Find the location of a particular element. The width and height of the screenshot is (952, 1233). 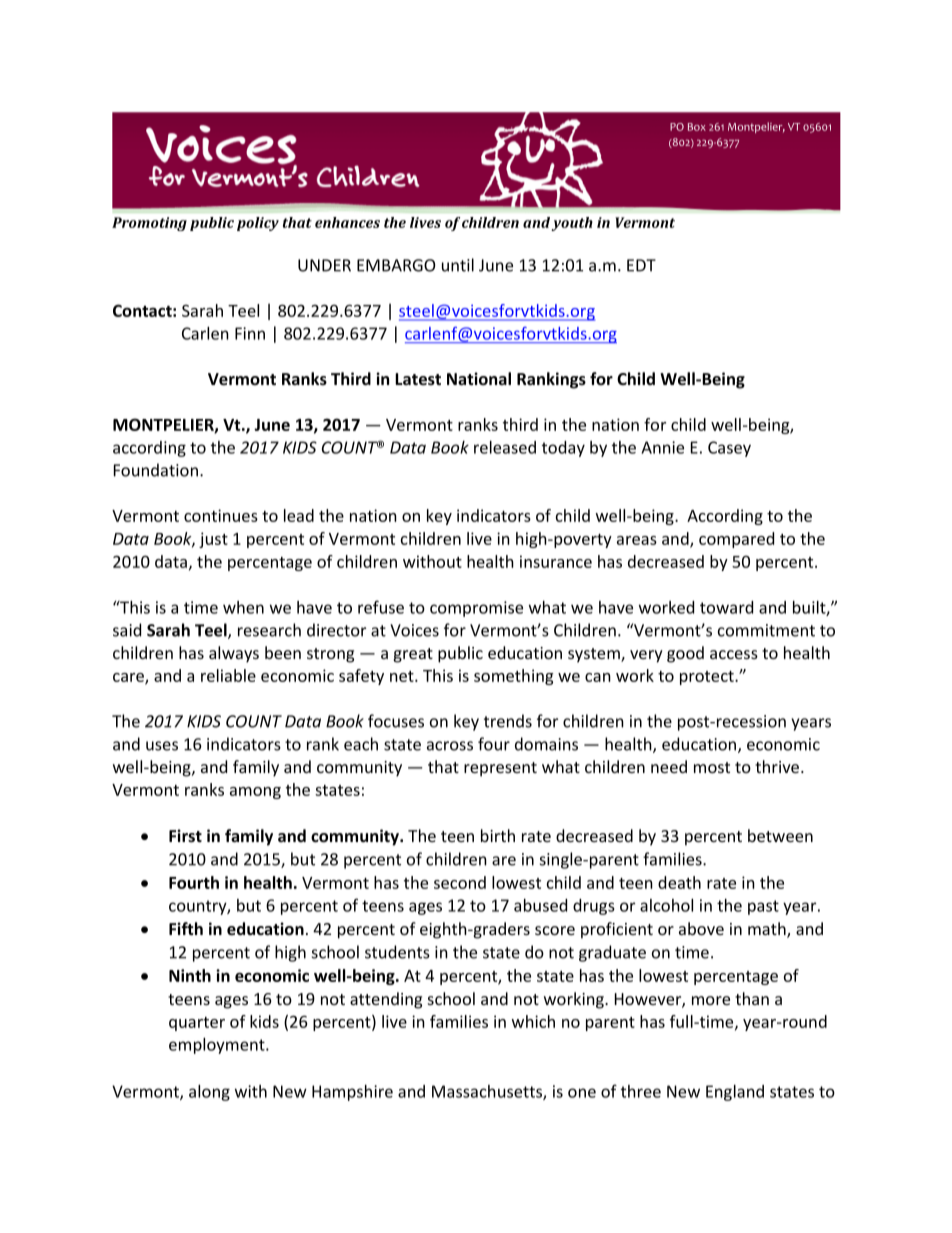

employment is located at coordinates (218, 1045).
